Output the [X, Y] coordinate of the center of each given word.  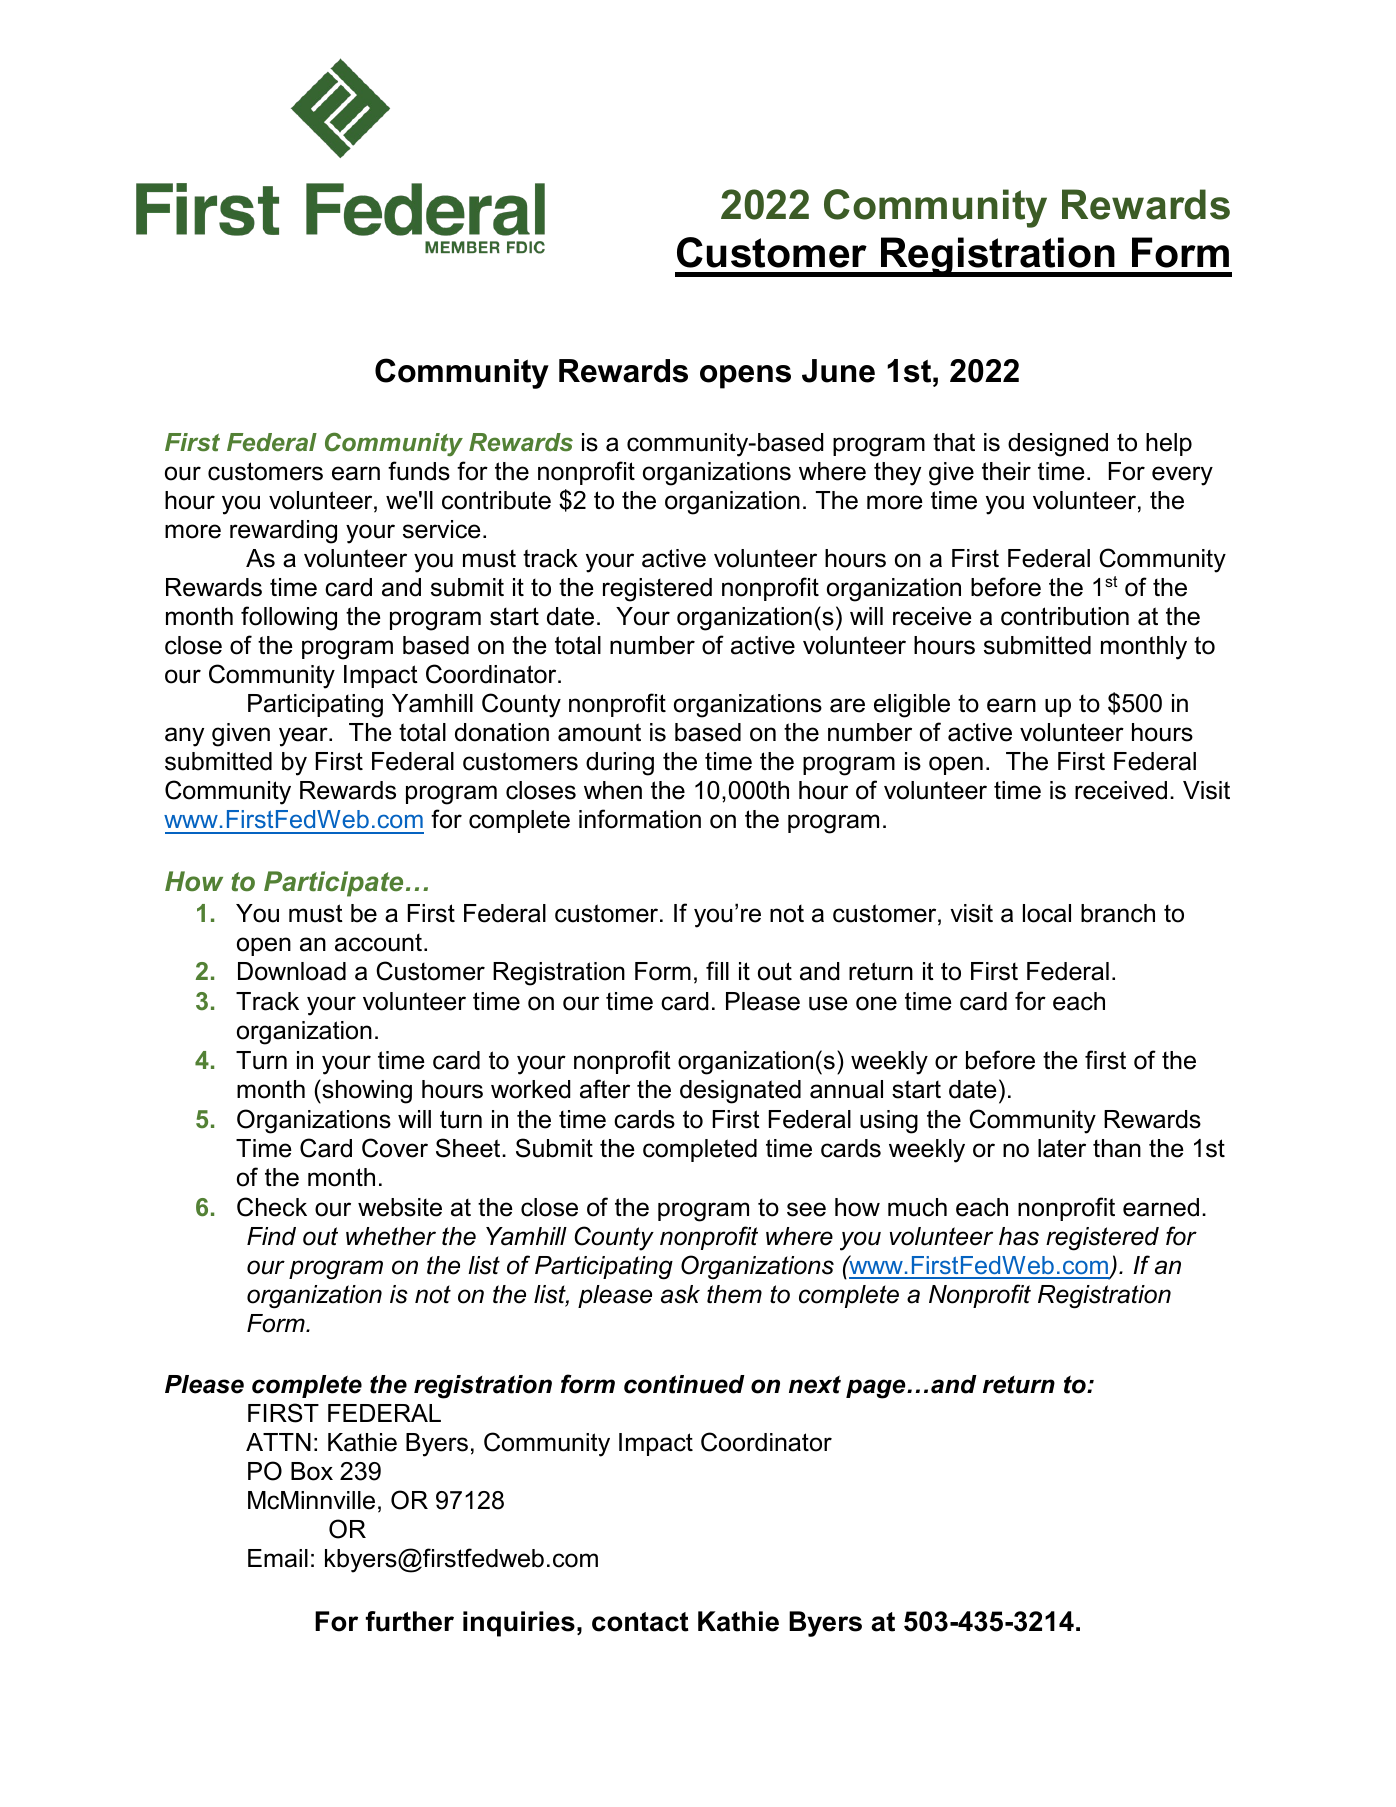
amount [599, 732]
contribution [1065, 616]
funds [419, 471]
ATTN [278, 1442]
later [1062, 1148]
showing [366, 1091]
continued [684, 1384]
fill [717, 970]
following [289, 618]
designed [1058, 445]
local [1047, 913]
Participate [333, 884]
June [838, 371]
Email [278, 1558]
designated [740, 1092]
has [1019, 1236]
